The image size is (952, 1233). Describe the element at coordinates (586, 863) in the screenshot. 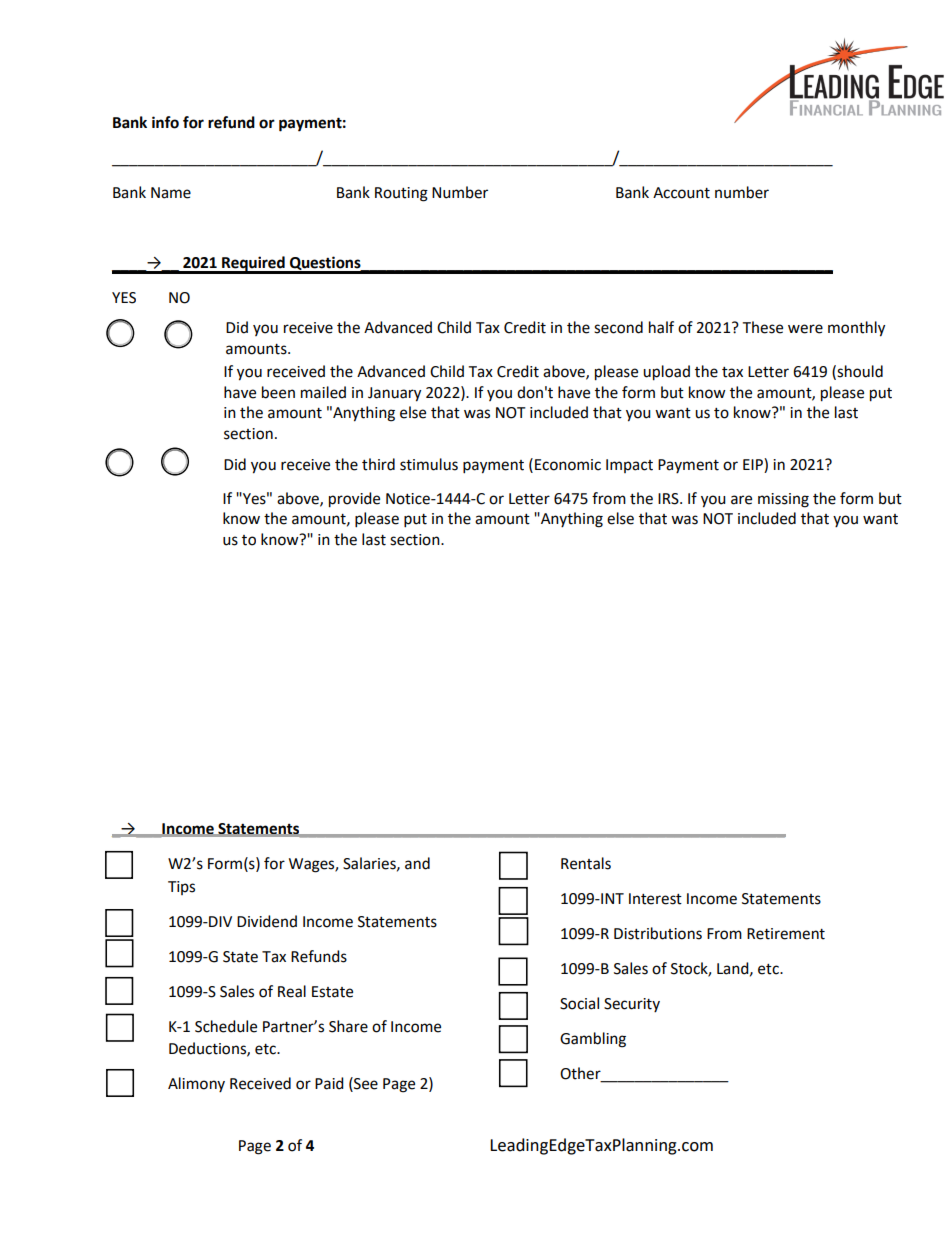

I see `Rentals` at that location.
